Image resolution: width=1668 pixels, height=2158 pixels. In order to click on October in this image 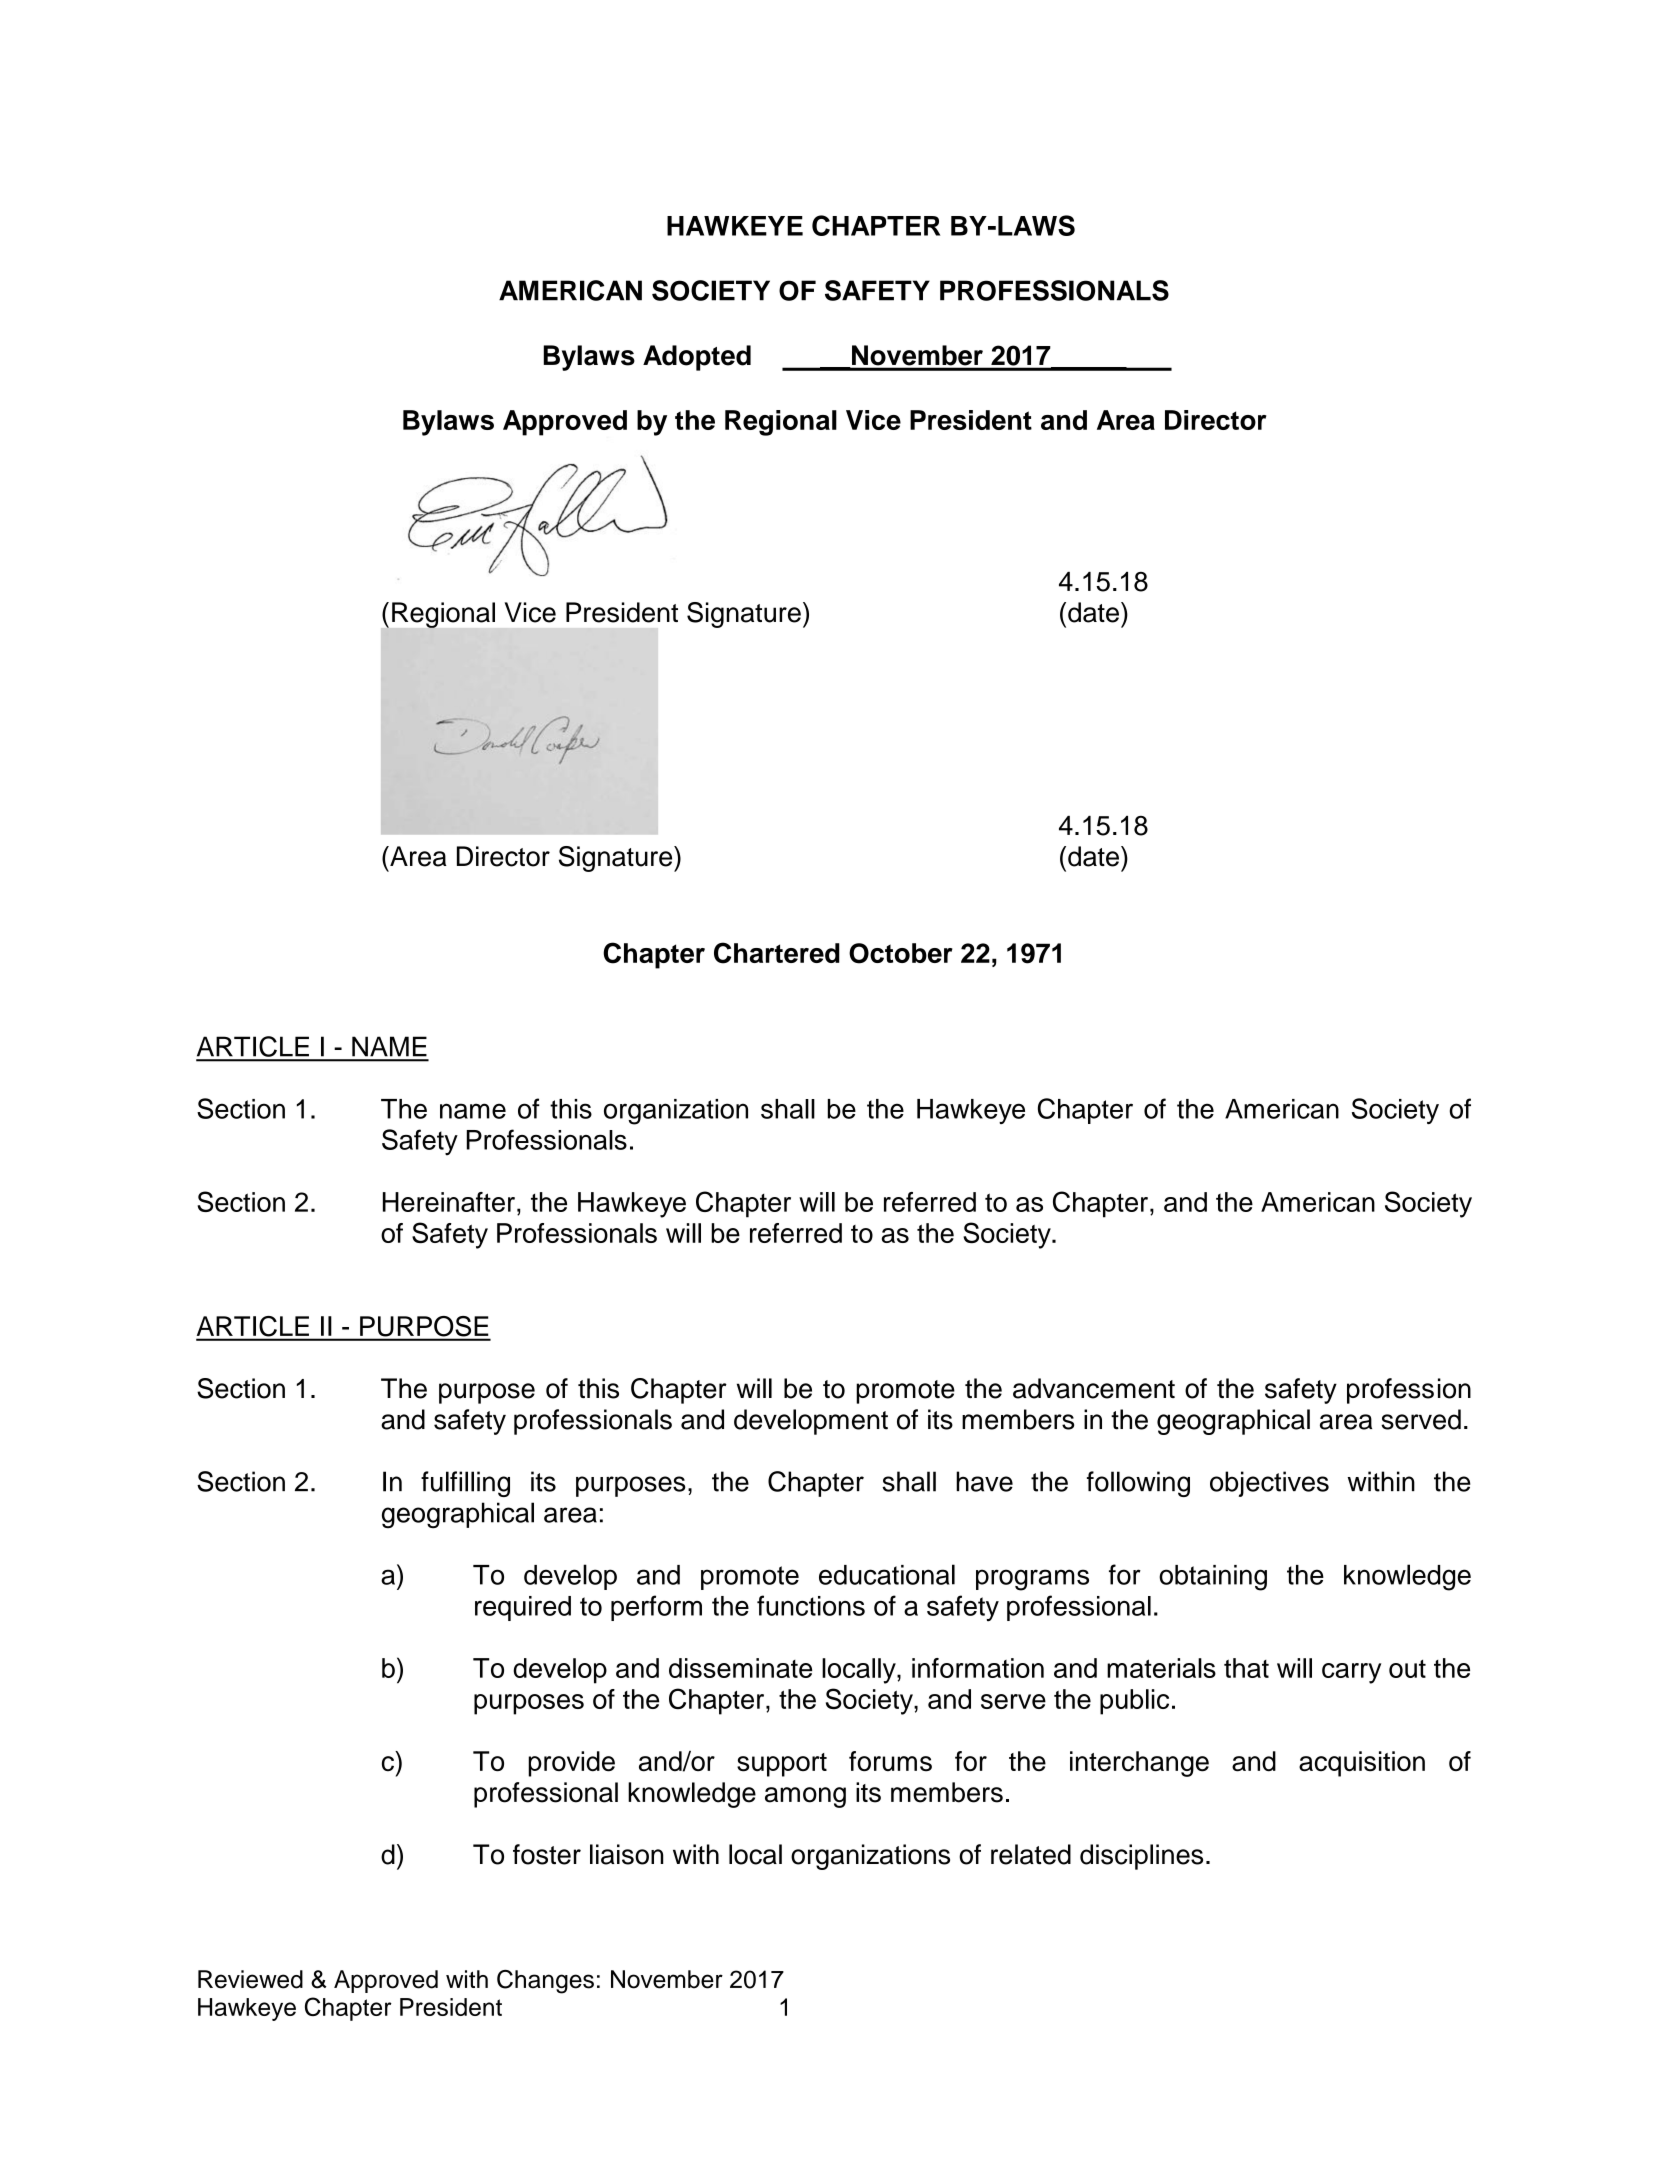, I will do `click(901, 953)`.
